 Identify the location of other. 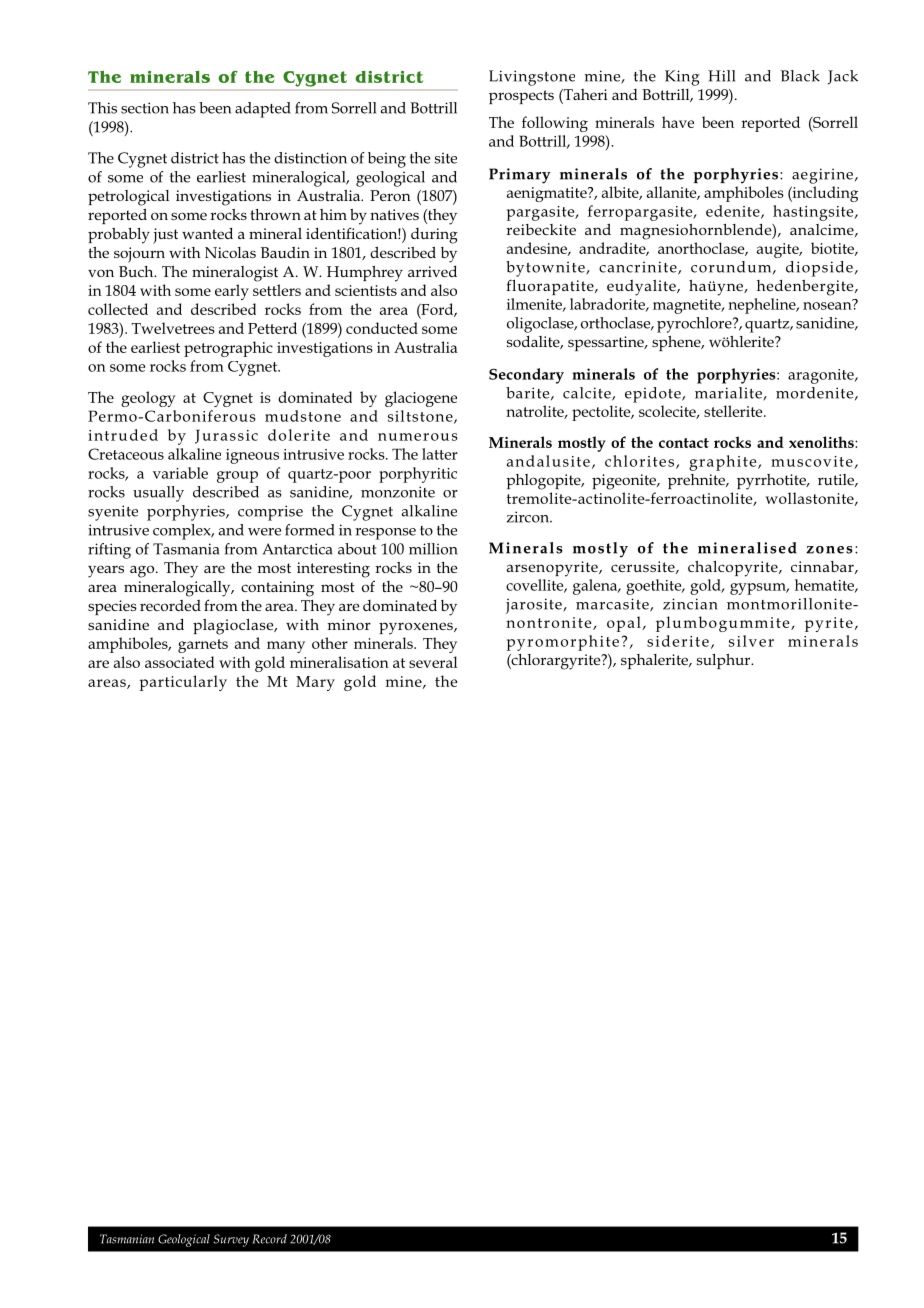
(330, 643).
